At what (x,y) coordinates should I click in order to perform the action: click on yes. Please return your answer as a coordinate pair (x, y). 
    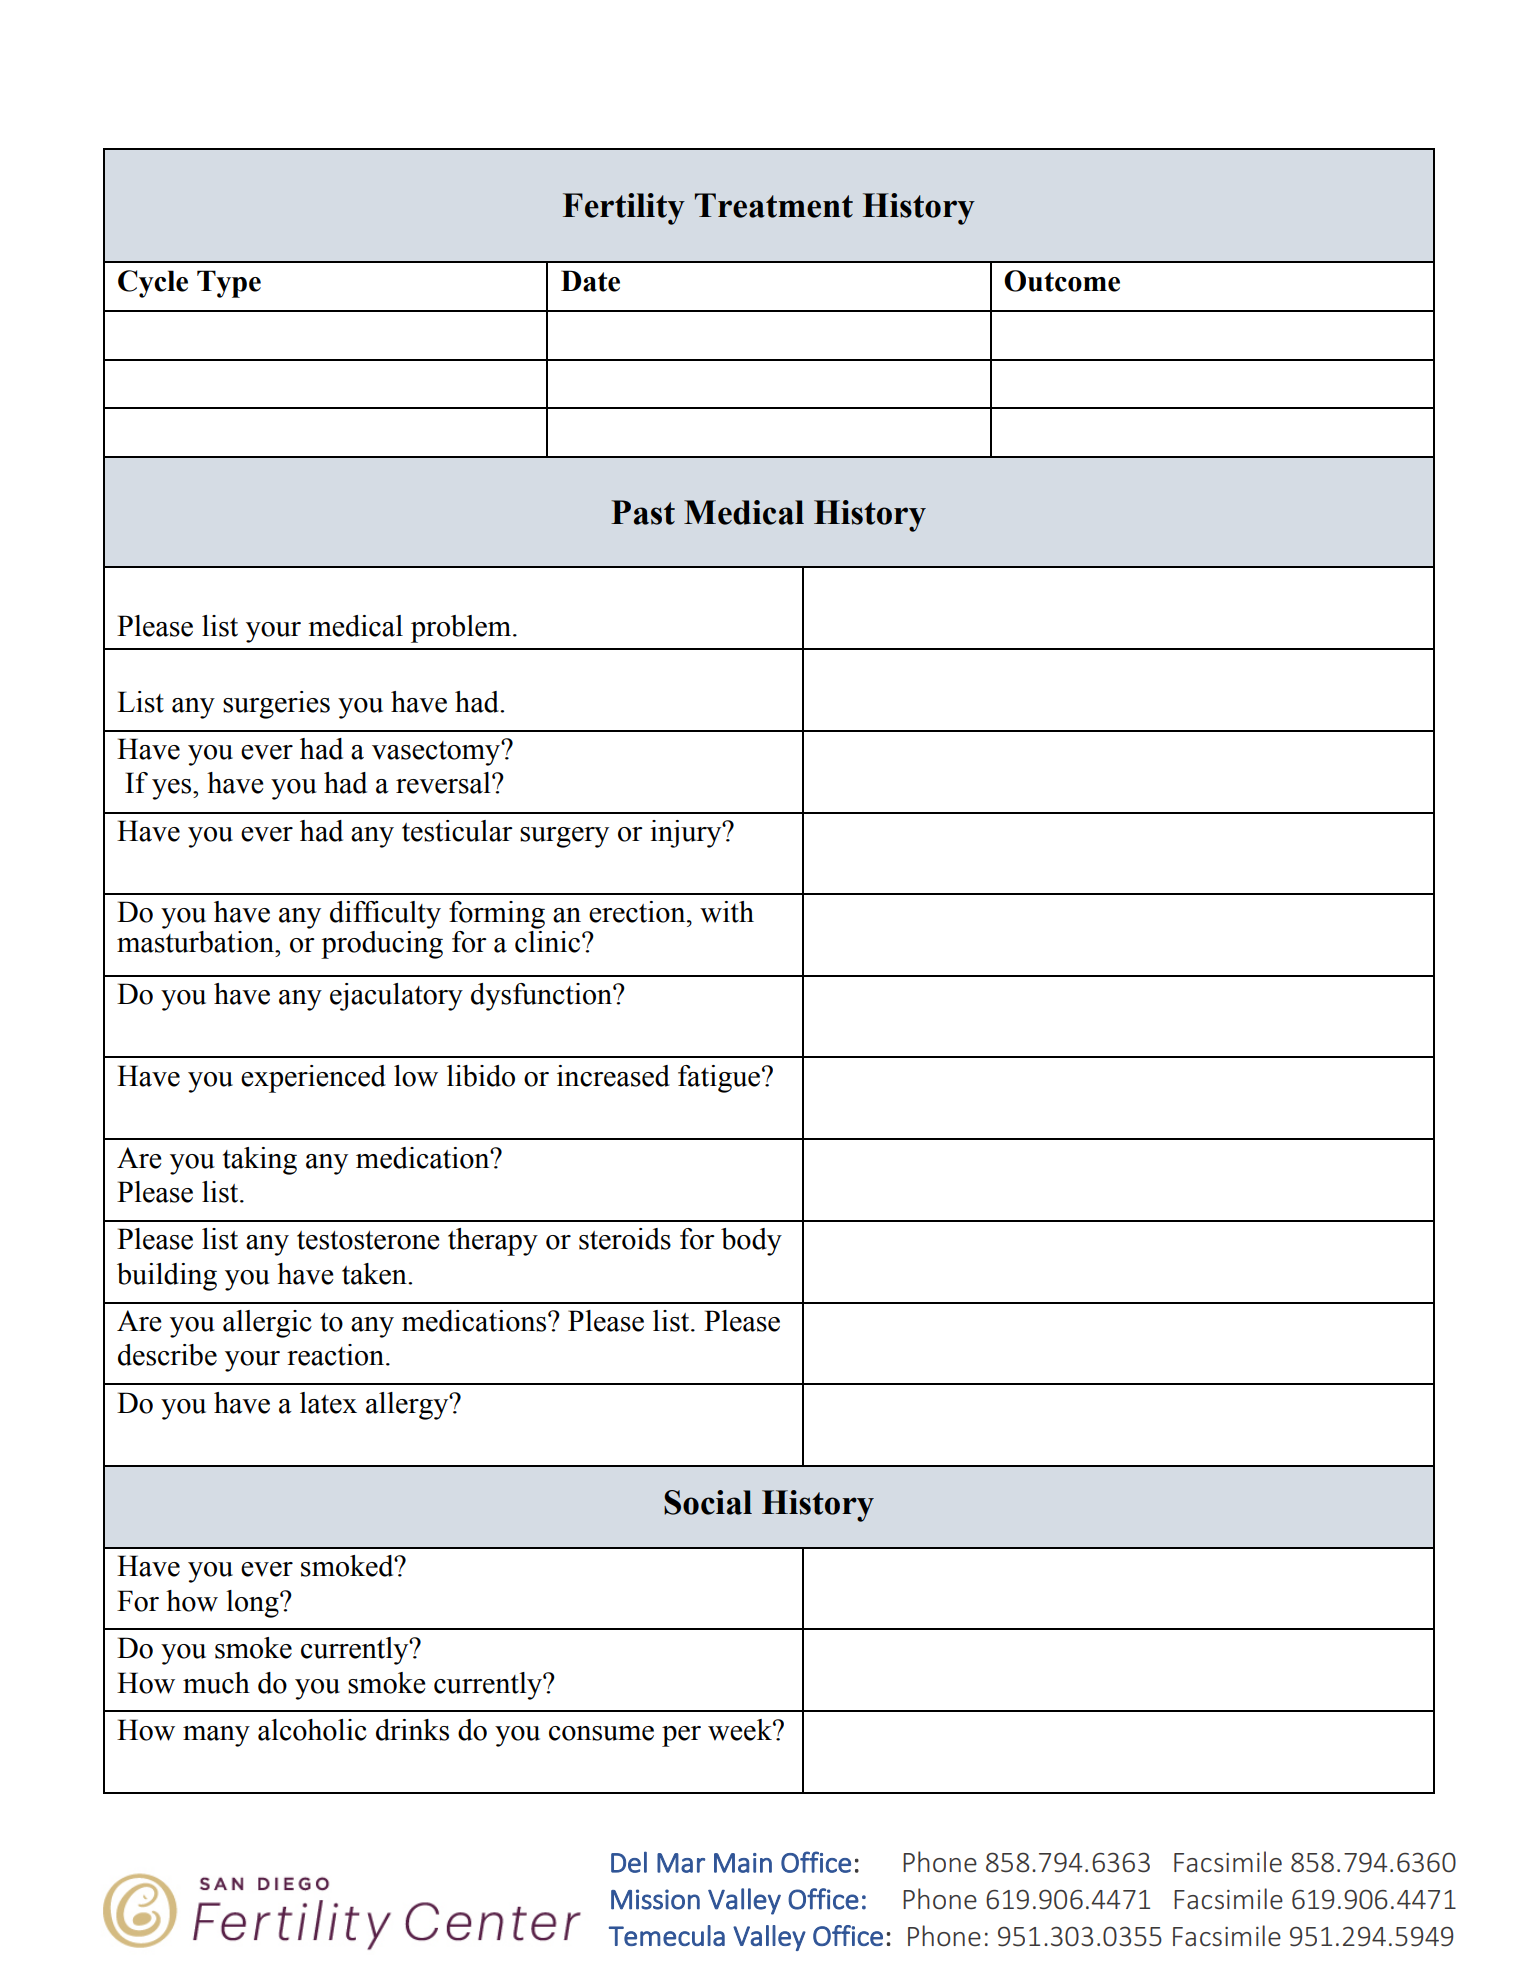
    Looking at the image, I should click on (173, 789).
